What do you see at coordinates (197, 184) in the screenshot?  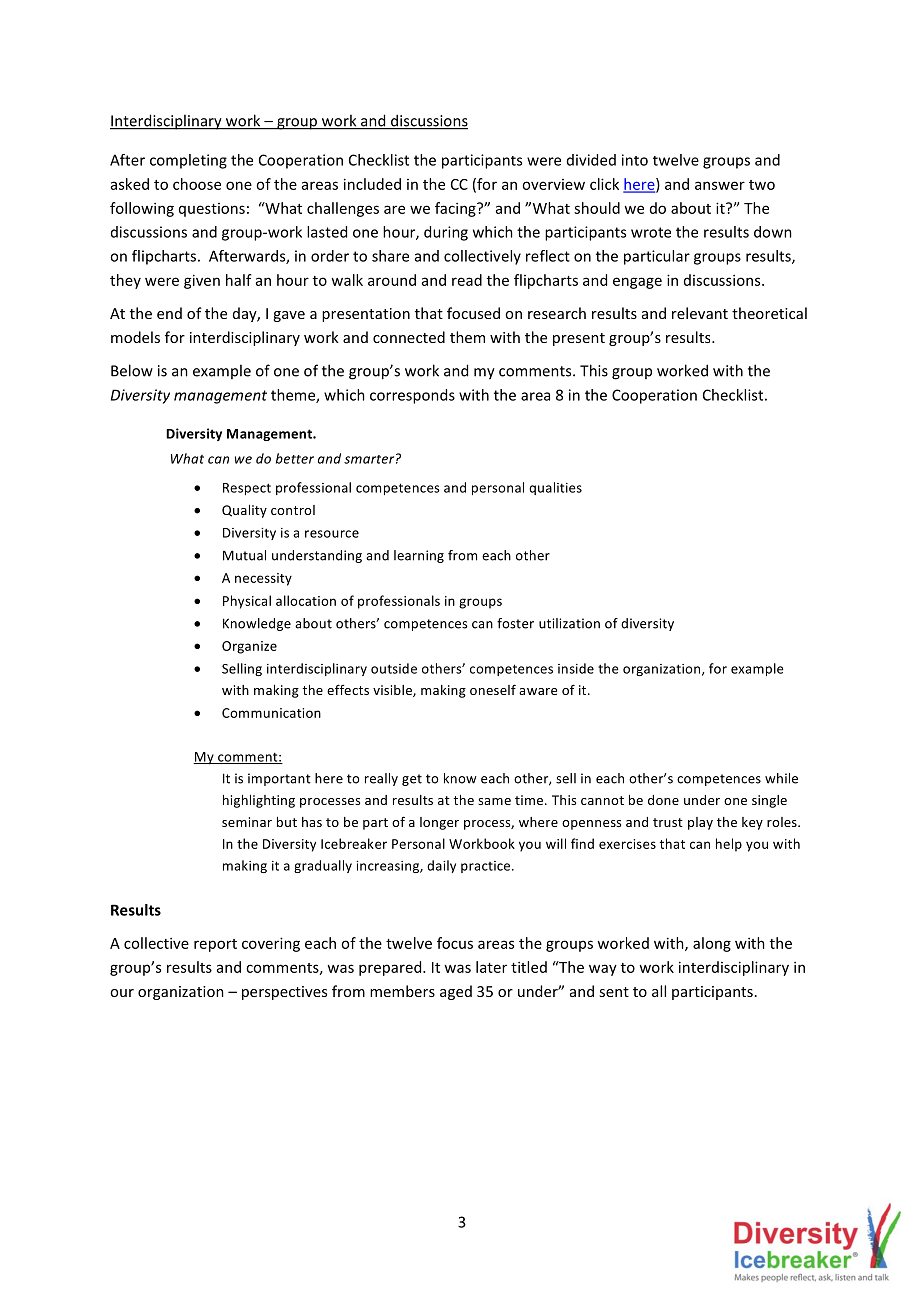 I see `choose` at bounding box center [197, 184].
